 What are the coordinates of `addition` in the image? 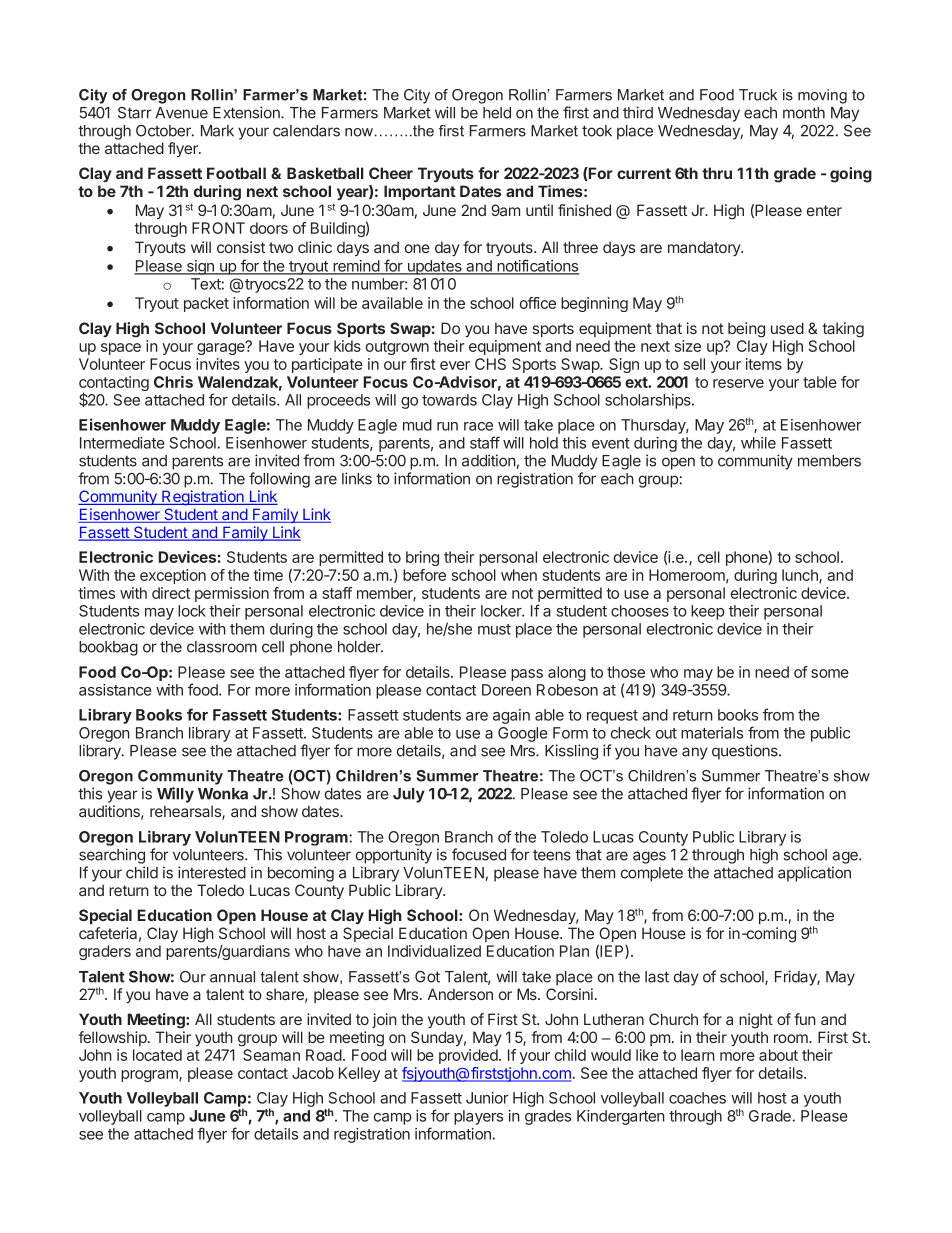 It's located at (489, 460).
